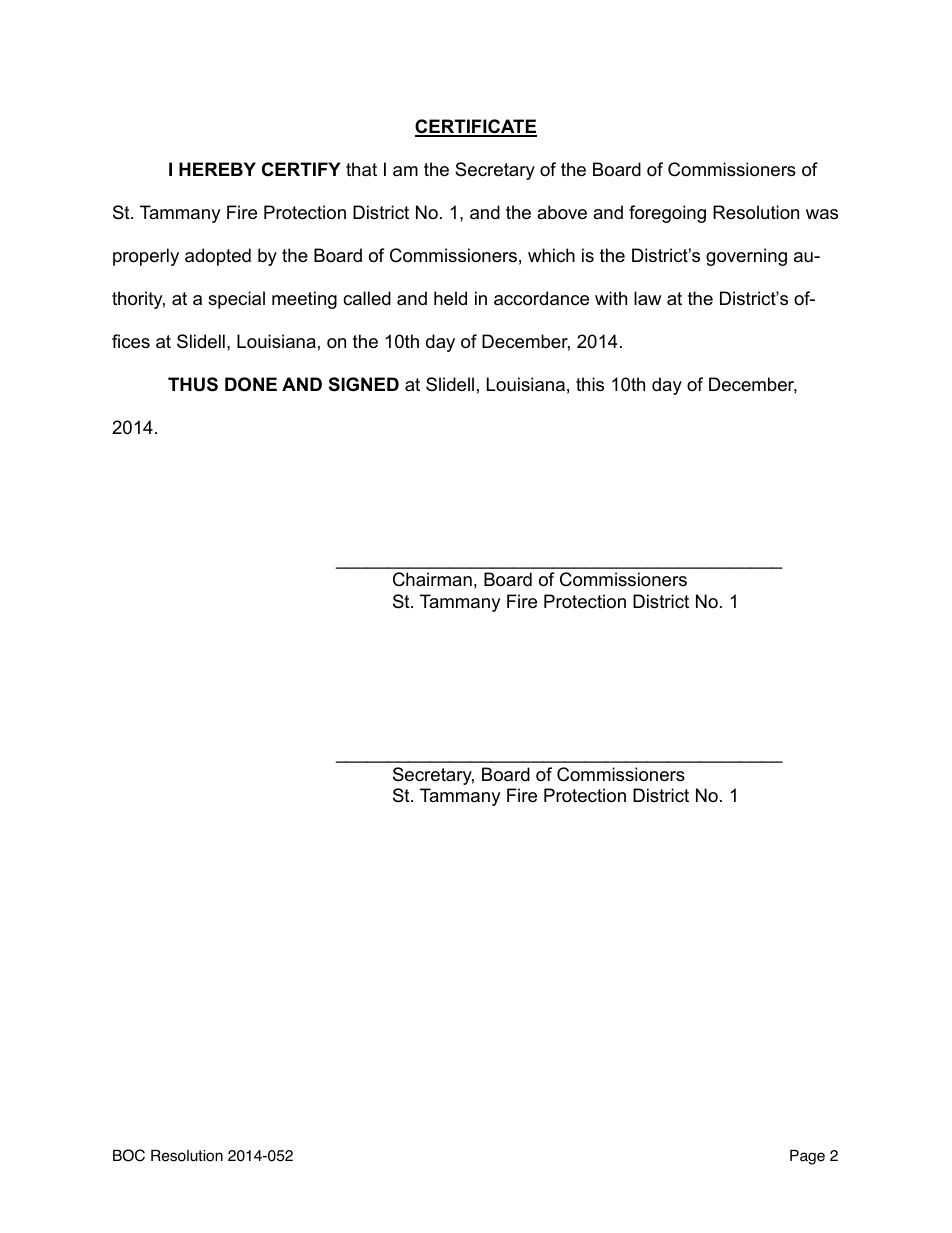  I want to click on special, so click(236, 300).
